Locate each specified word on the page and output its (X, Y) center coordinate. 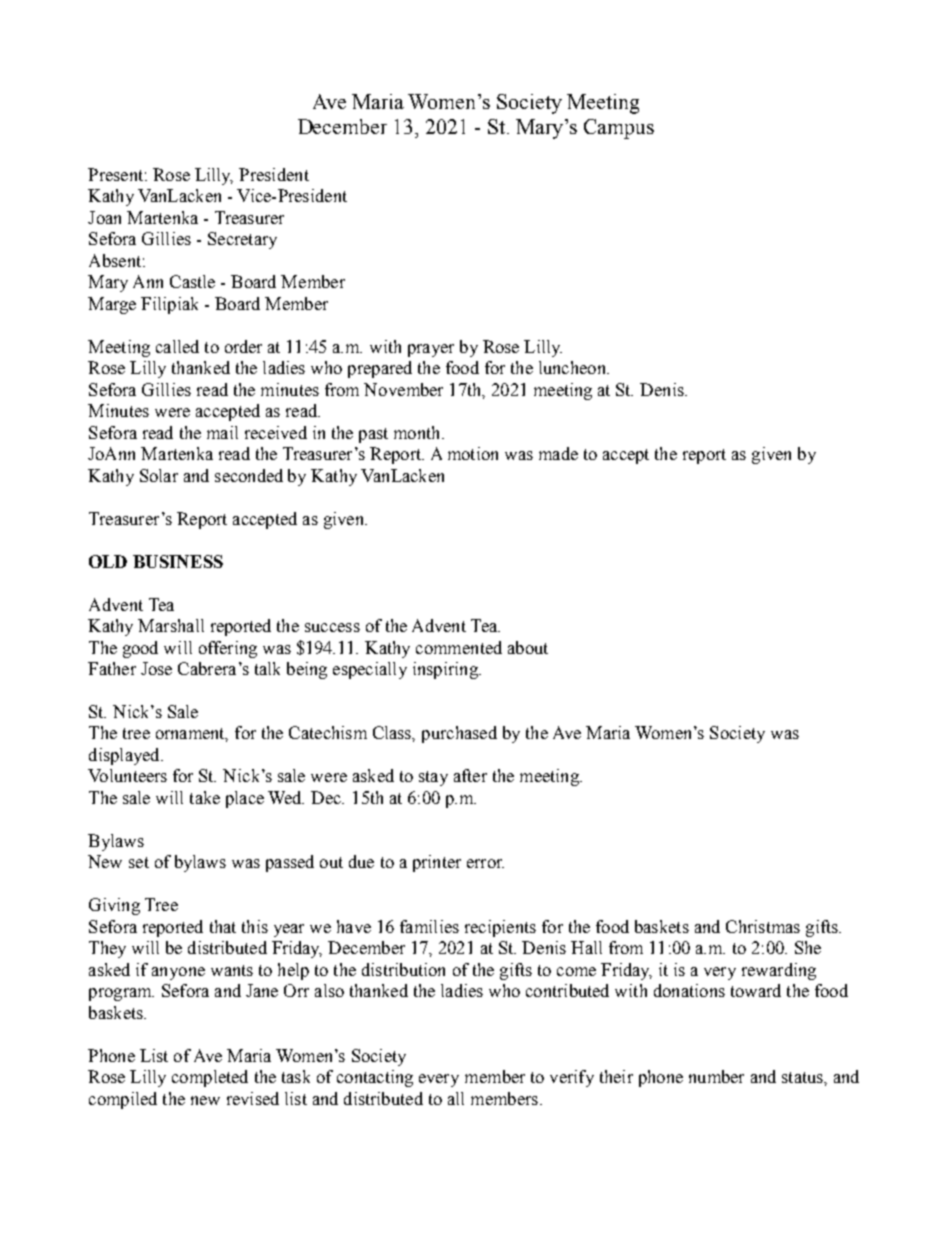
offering (228, 649)
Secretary (242, 240)
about (528, 647)
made (558, 453)
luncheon (573, 367)
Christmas (763, 926)
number (716, 1076)
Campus (619, 129)
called (177, 346)
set (139, 862)
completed (210, 1078)
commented (459, 647)
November (403, 389)
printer (437, 863)
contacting (375, 1078)
